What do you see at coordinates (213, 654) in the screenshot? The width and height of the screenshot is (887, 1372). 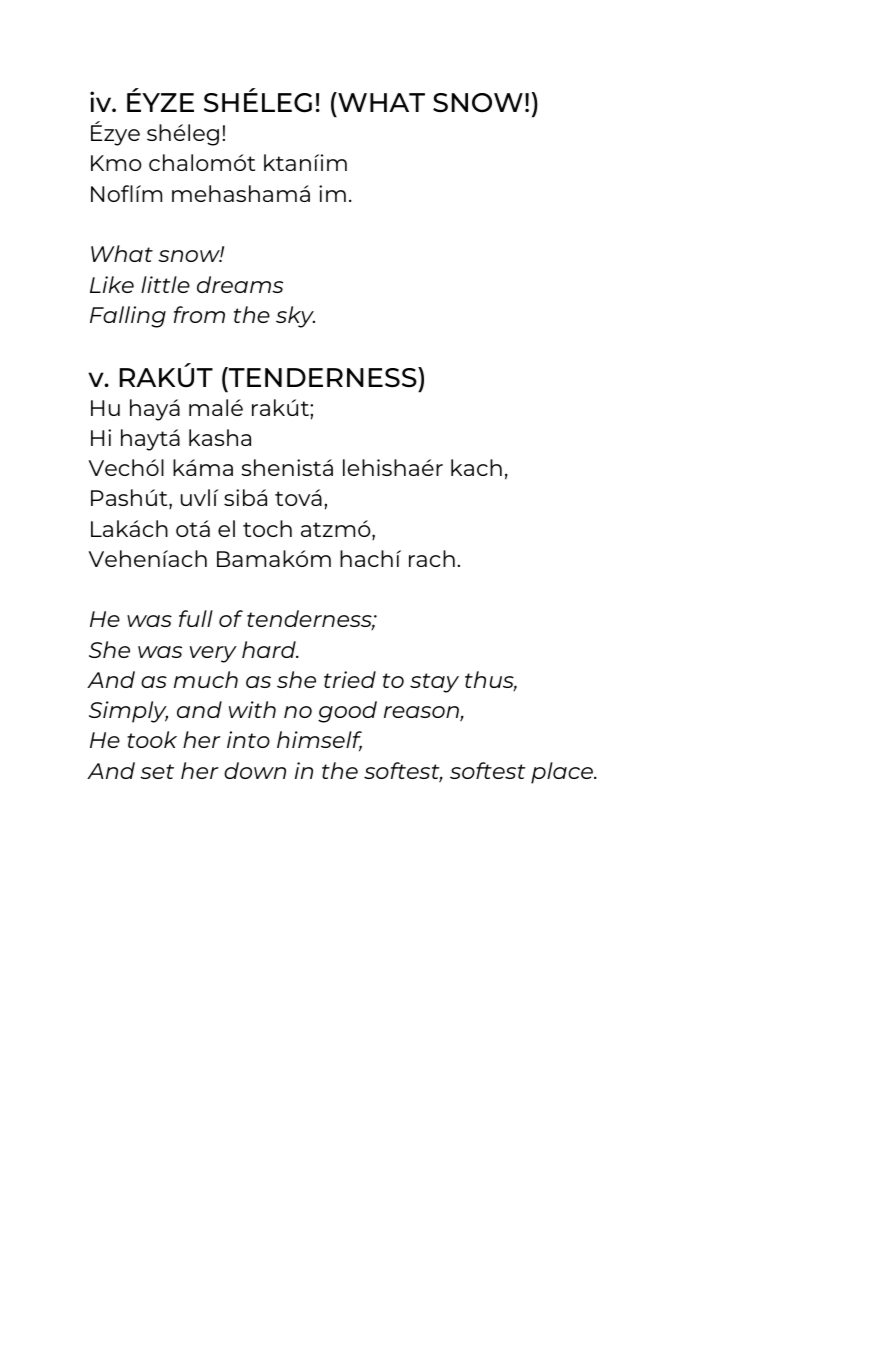 I see `very` at bounding box center [213, 654].
